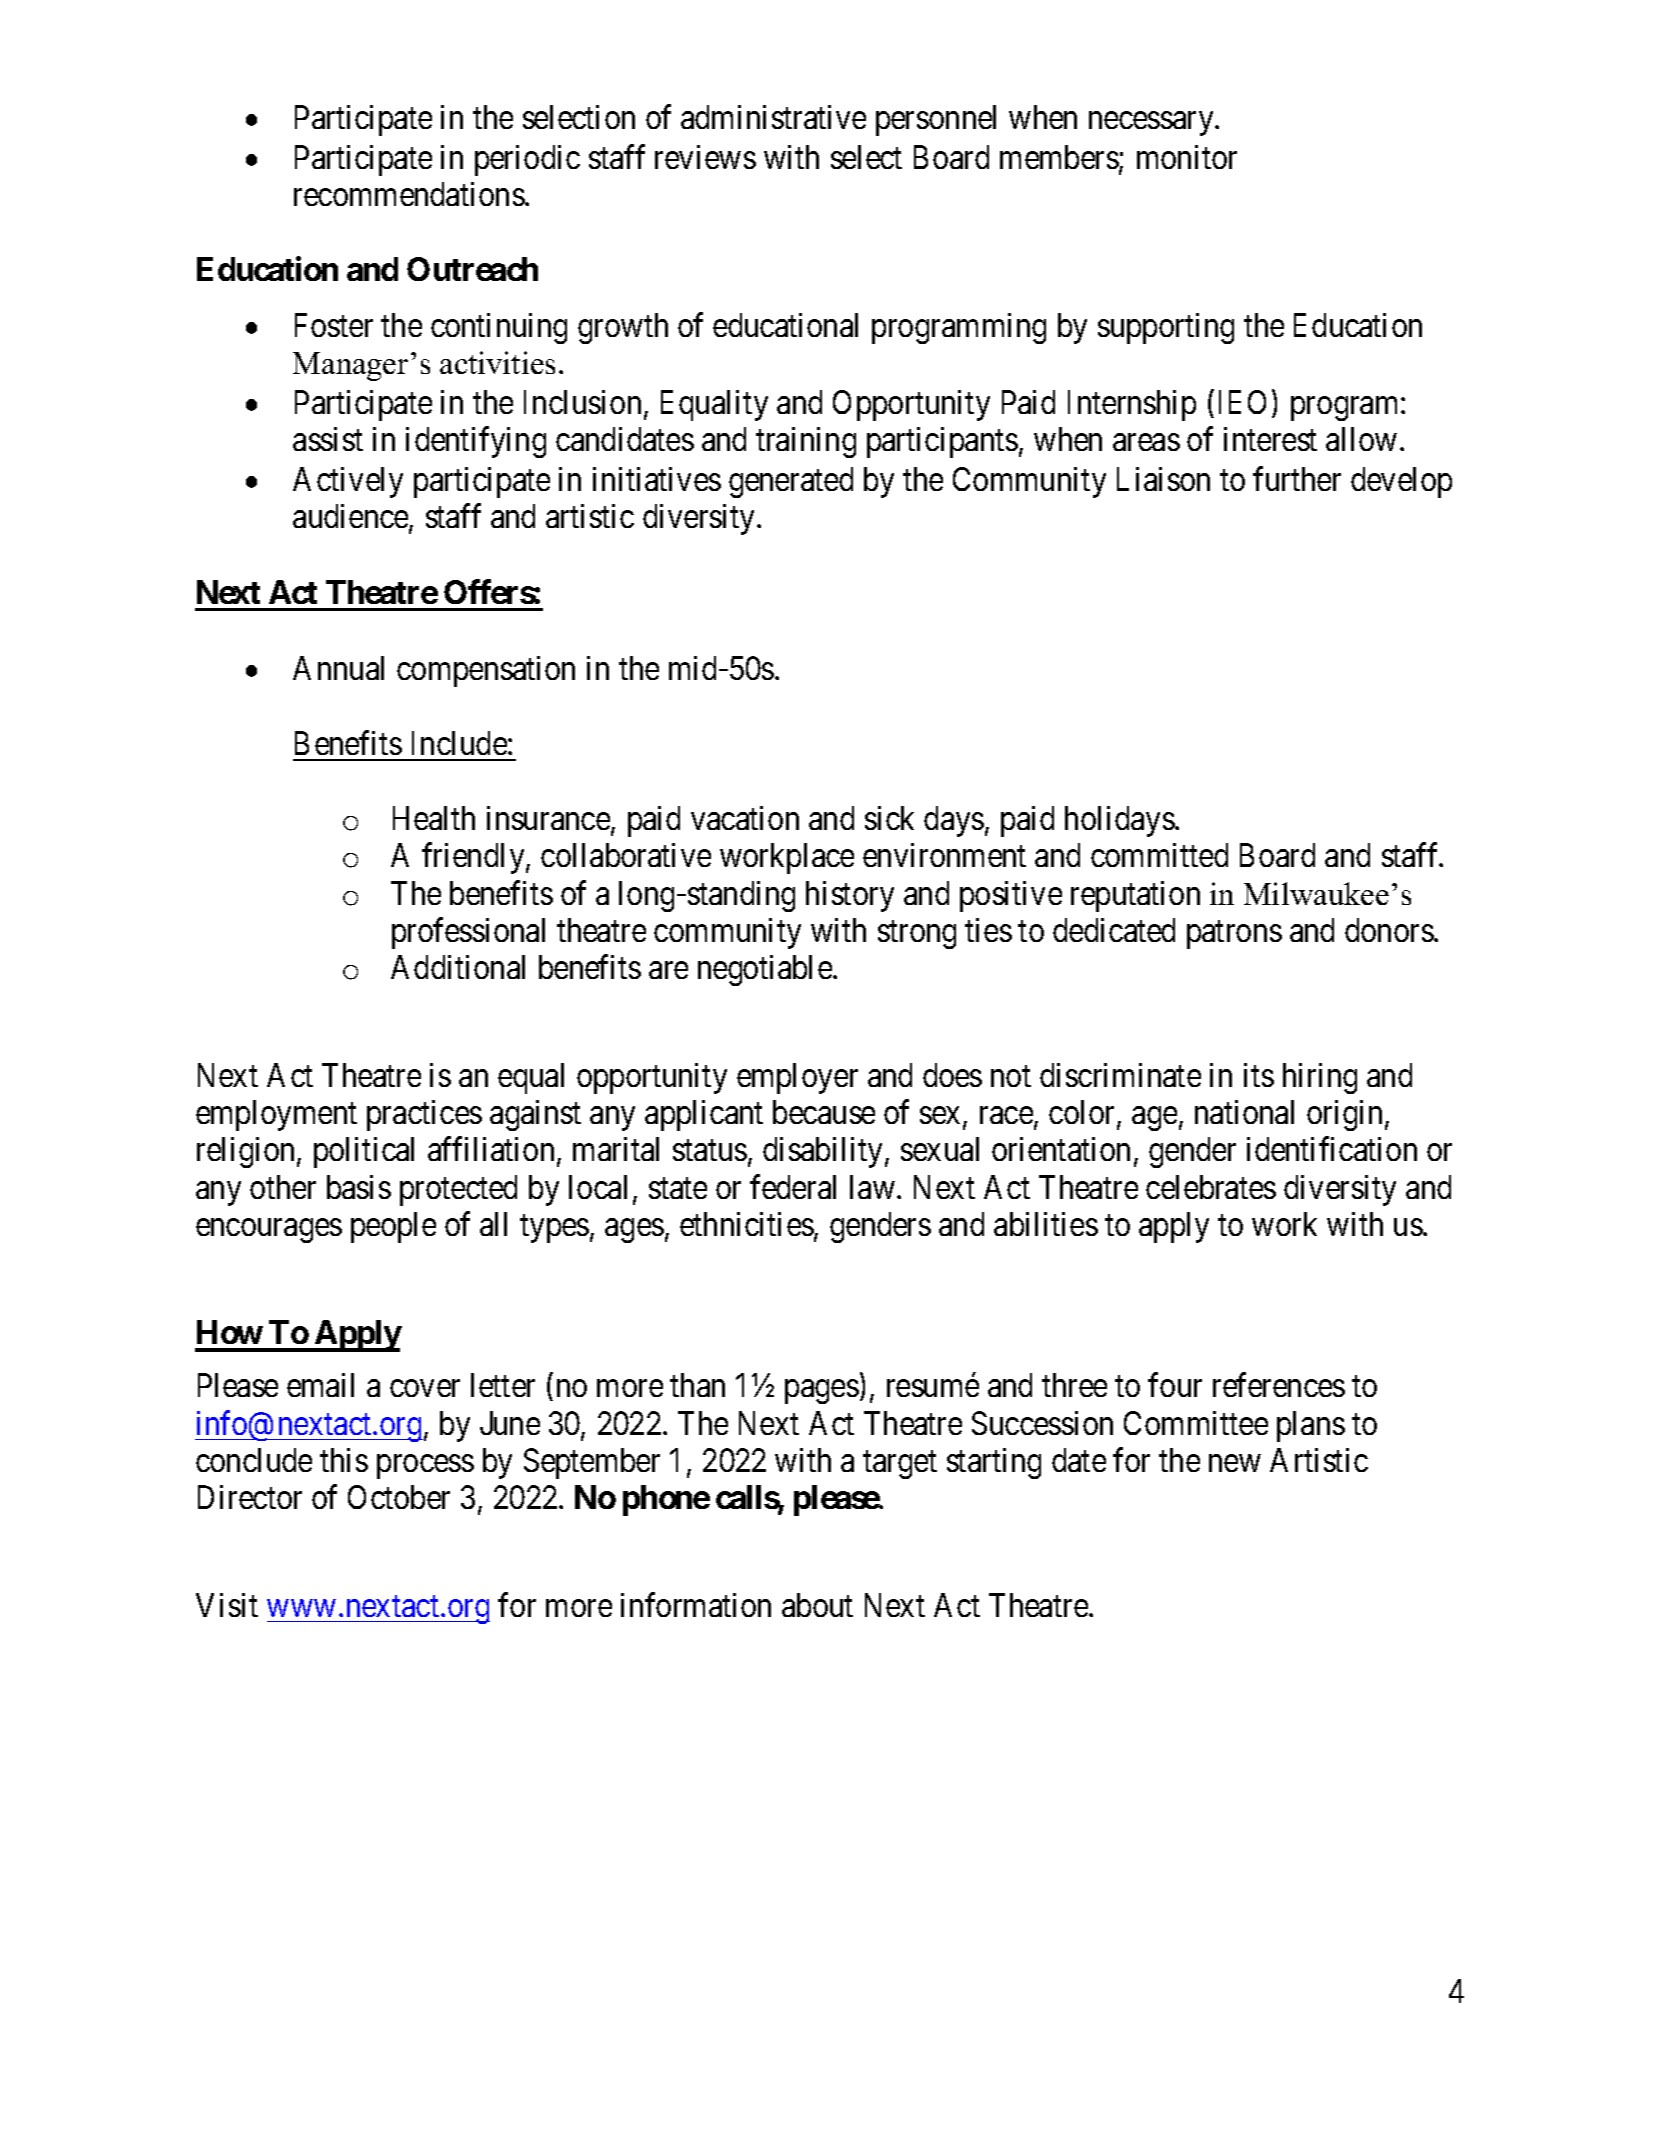 This document has width=1659, height=2146. What do you see at coordinates (1187, 157) in the document?
I see `monitor` at bounding box center [1187, 157].
